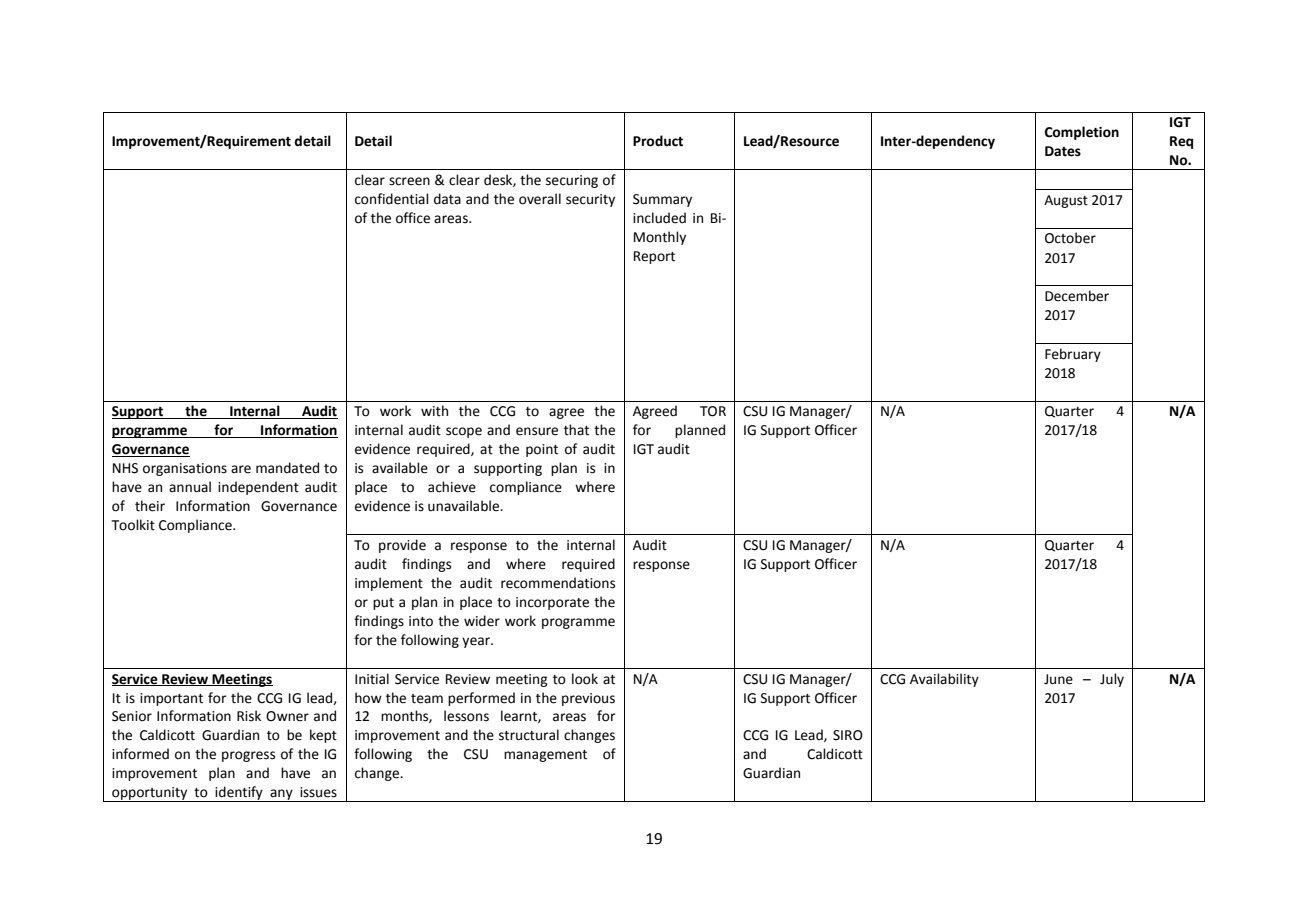 The height and width of the document is (924, 1308). Describe the element at coordinates (542, 450) in the document. I see `point` at that location.
